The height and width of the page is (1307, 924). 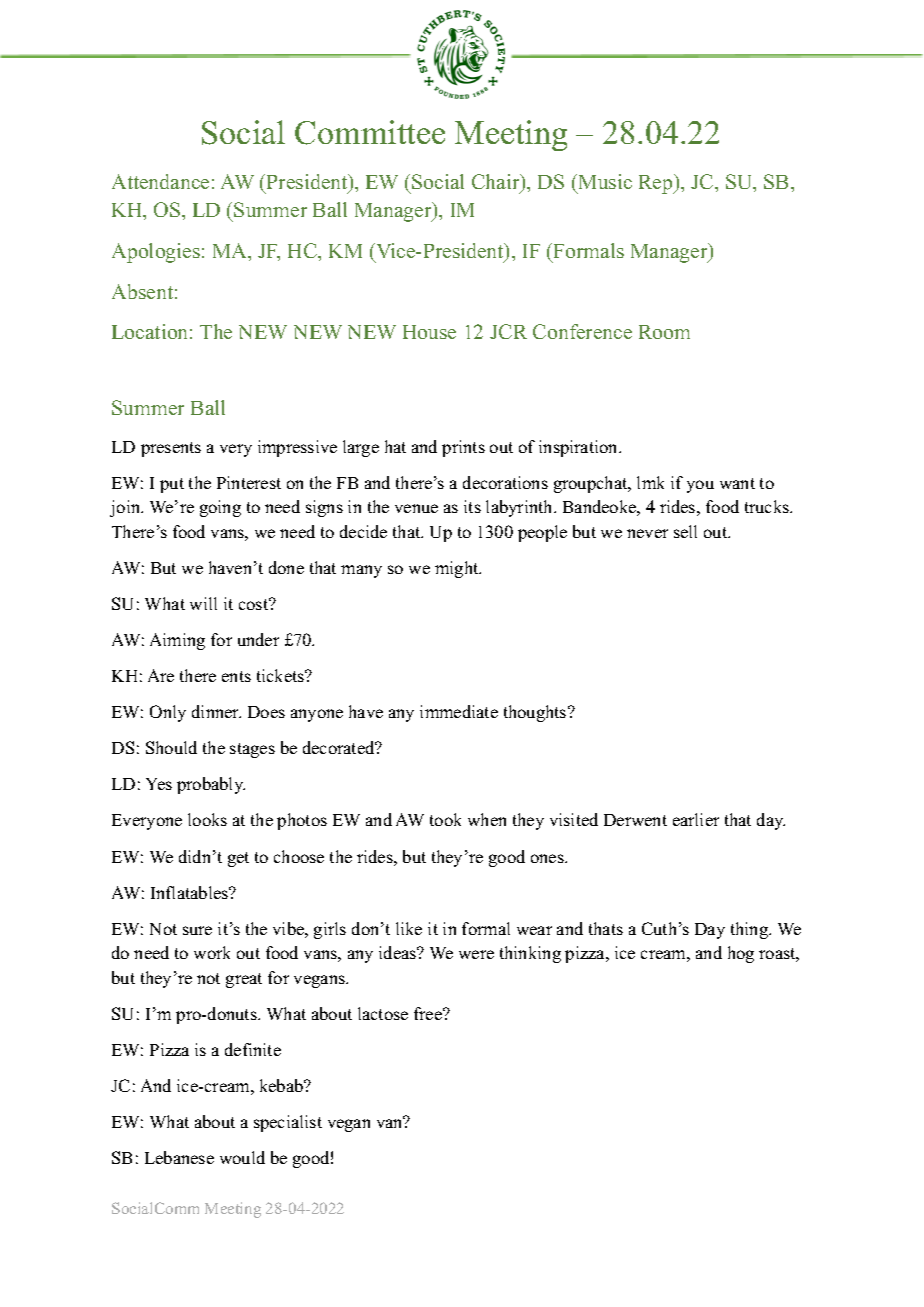 I want to click on House, so click(x=429, y=332).
